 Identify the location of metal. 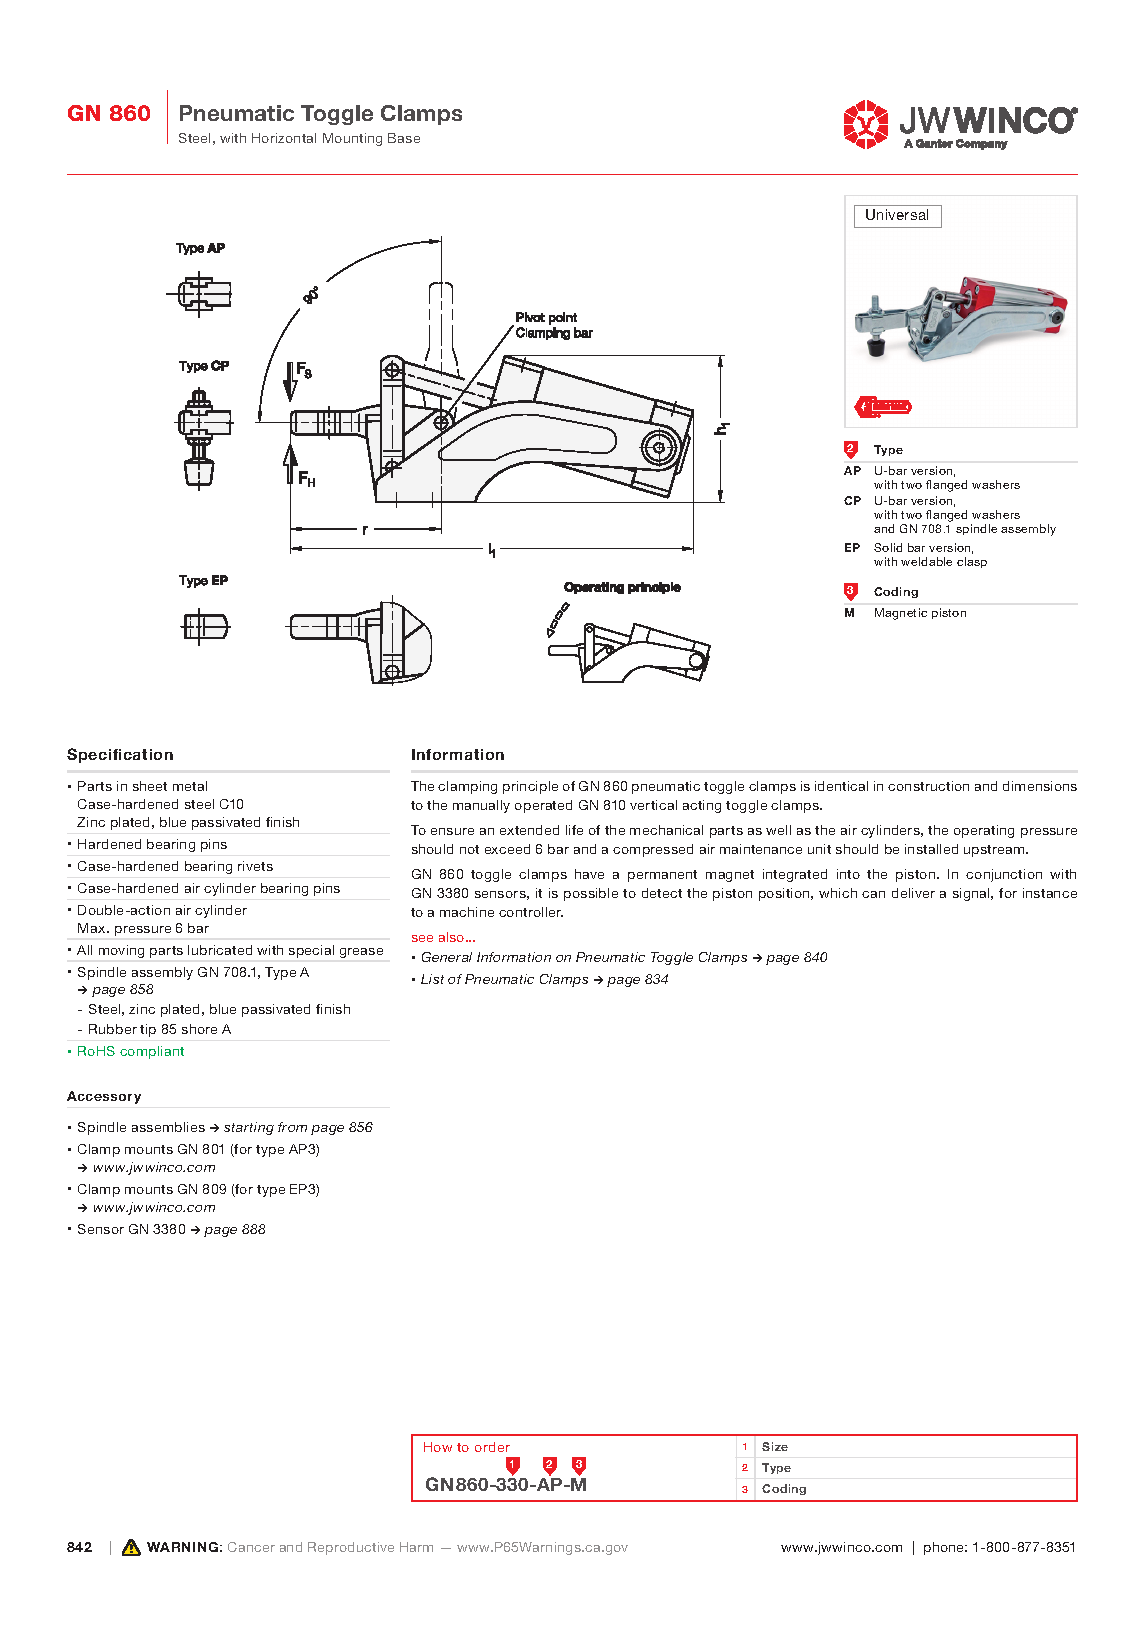
(190, 786).
